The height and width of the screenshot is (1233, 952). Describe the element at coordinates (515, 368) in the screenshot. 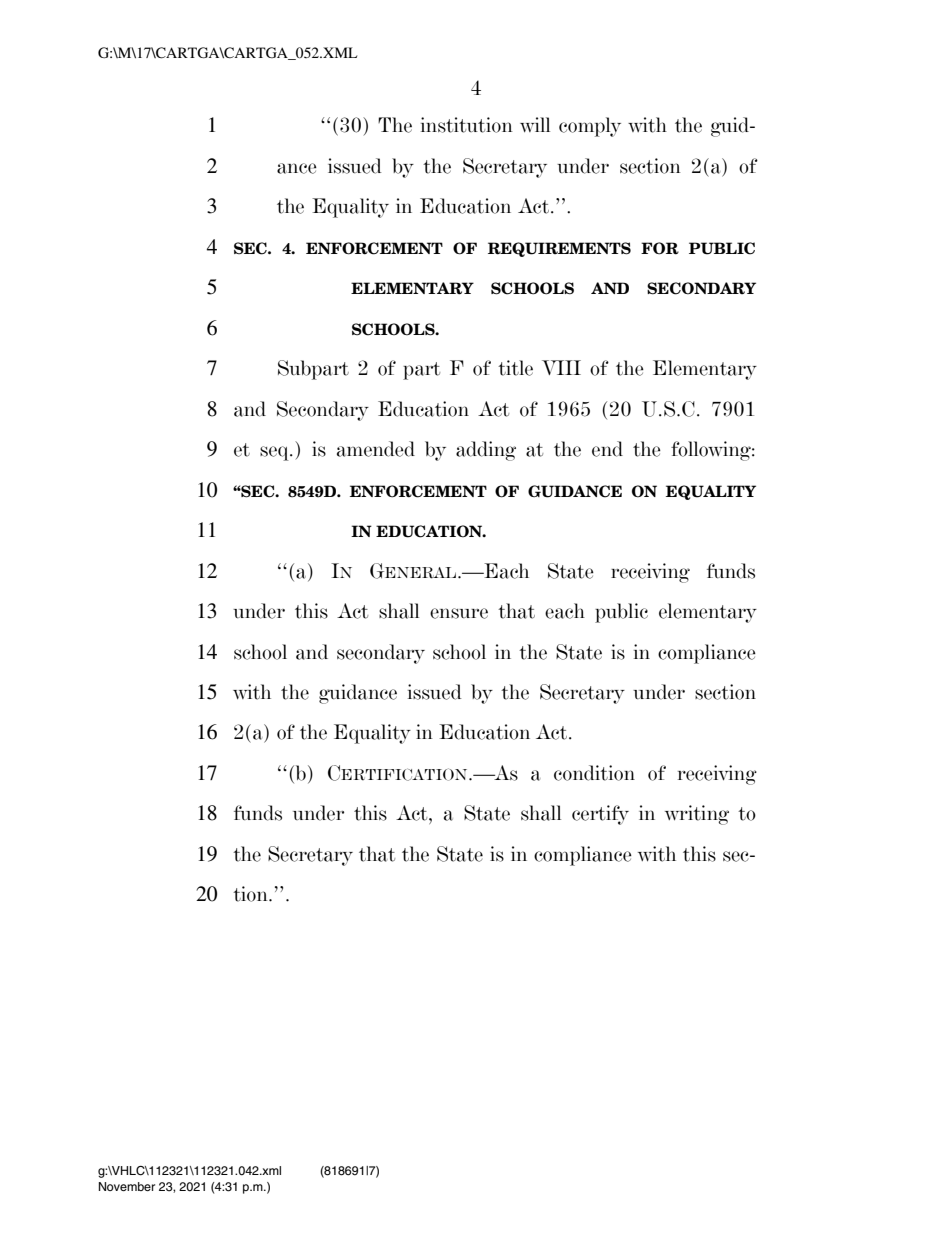

I see `title` at that location.
